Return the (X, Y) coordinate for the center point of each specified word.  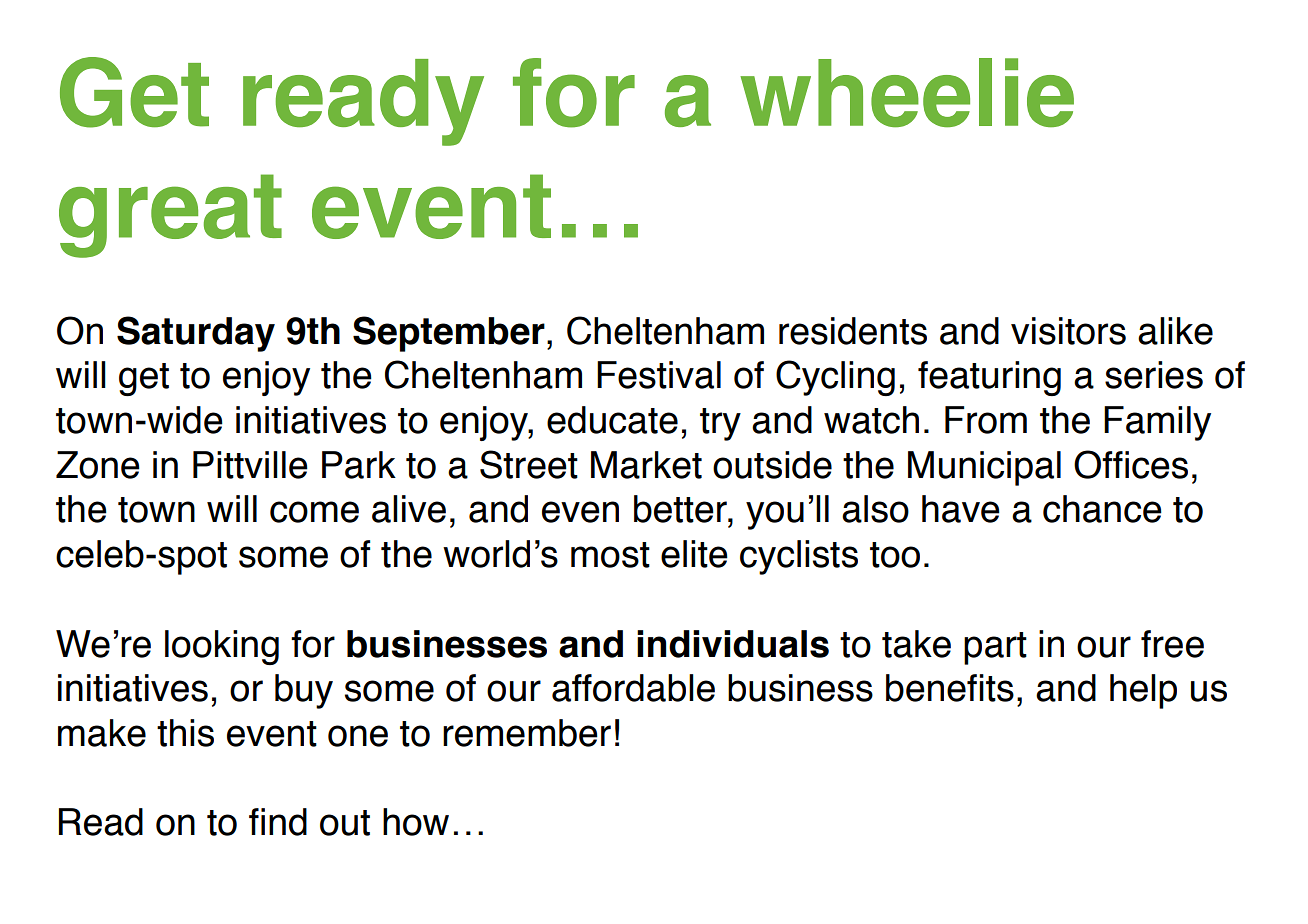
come (314, 512)
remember (527, 733)
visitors (1068, 331)
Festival (659, 375)
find (278, 822)
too (895, 555)
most (610, 555)
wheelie (907, 93)
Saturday (196, 334)
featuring (989, 378)
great (170, 216)
